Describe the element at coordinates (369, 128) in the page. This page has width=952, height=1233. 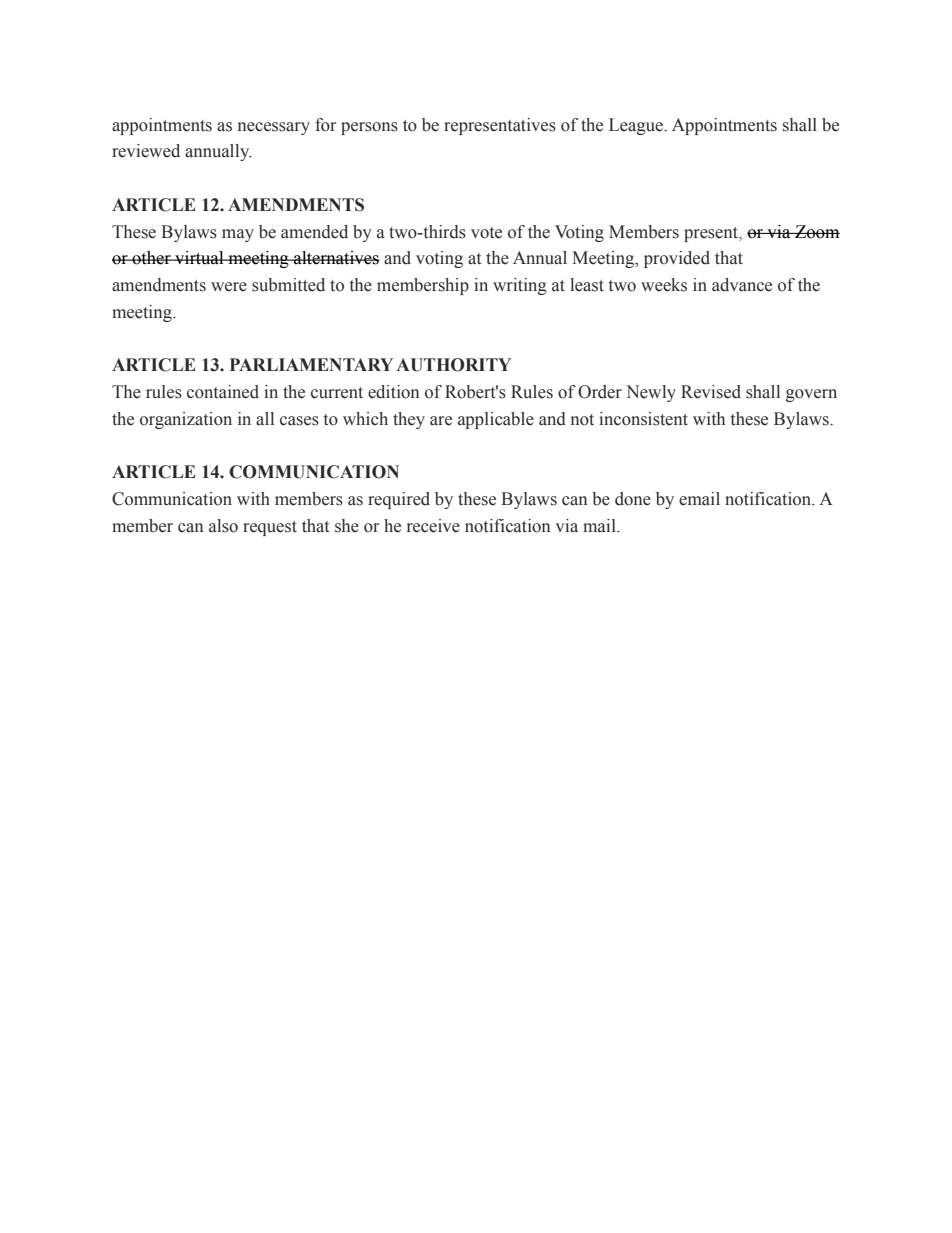
I see `persons` at that location.
